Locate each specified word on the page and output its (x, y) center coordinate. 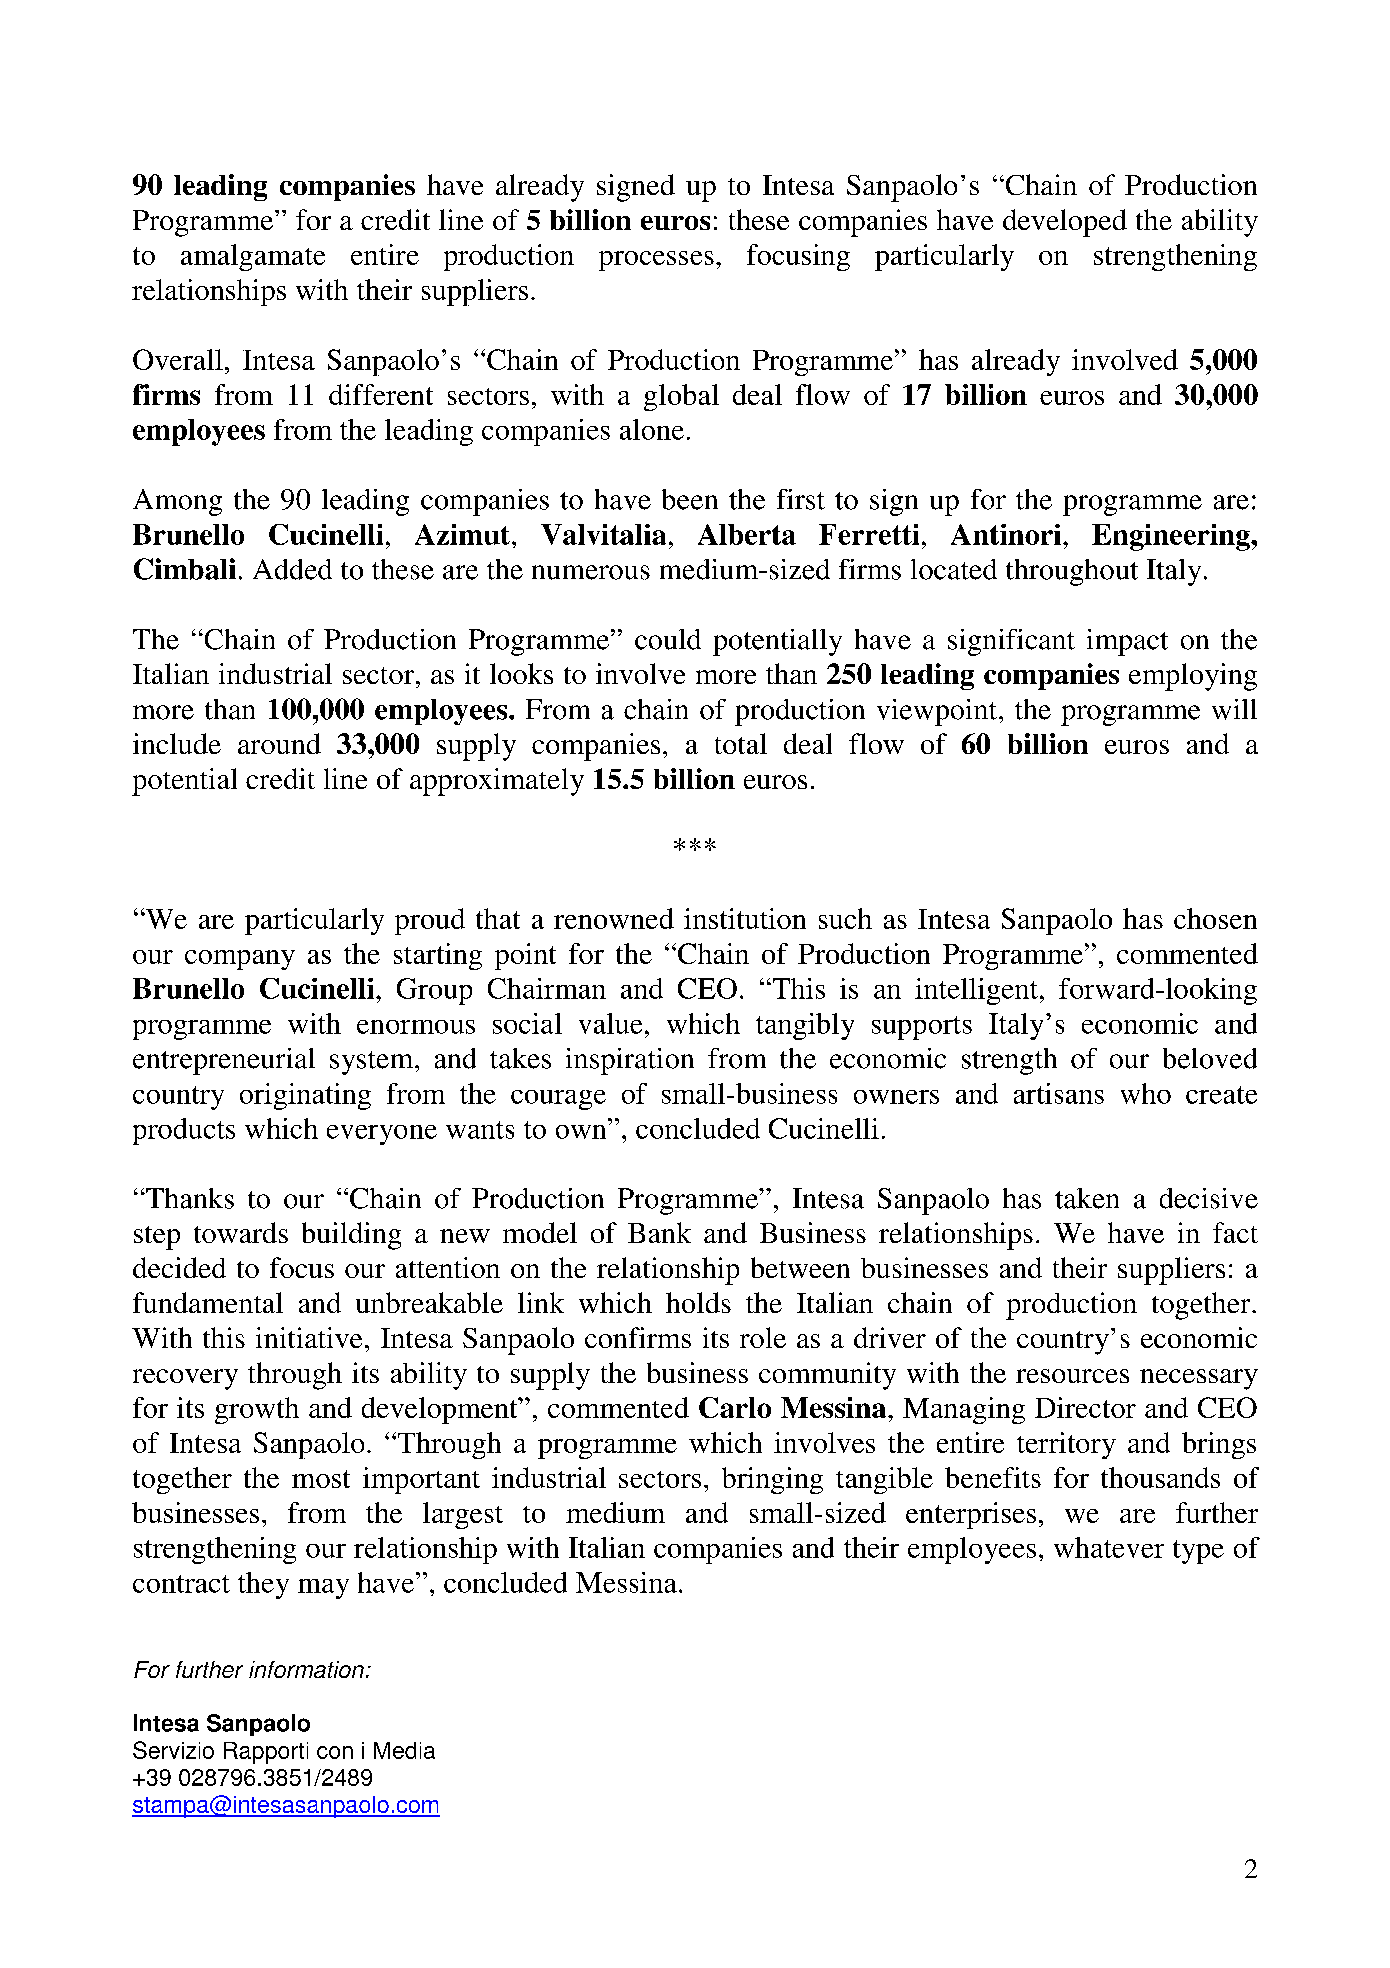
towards (241, 1232)
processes (656, 261)
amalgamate (253, 257)
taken (1087, 1198)
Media (404, 1750)
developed (1065, 223)
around (279, 743)
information (306, 1669)
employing (1193, 677)
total (741, 743)
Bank (659, 1232)
